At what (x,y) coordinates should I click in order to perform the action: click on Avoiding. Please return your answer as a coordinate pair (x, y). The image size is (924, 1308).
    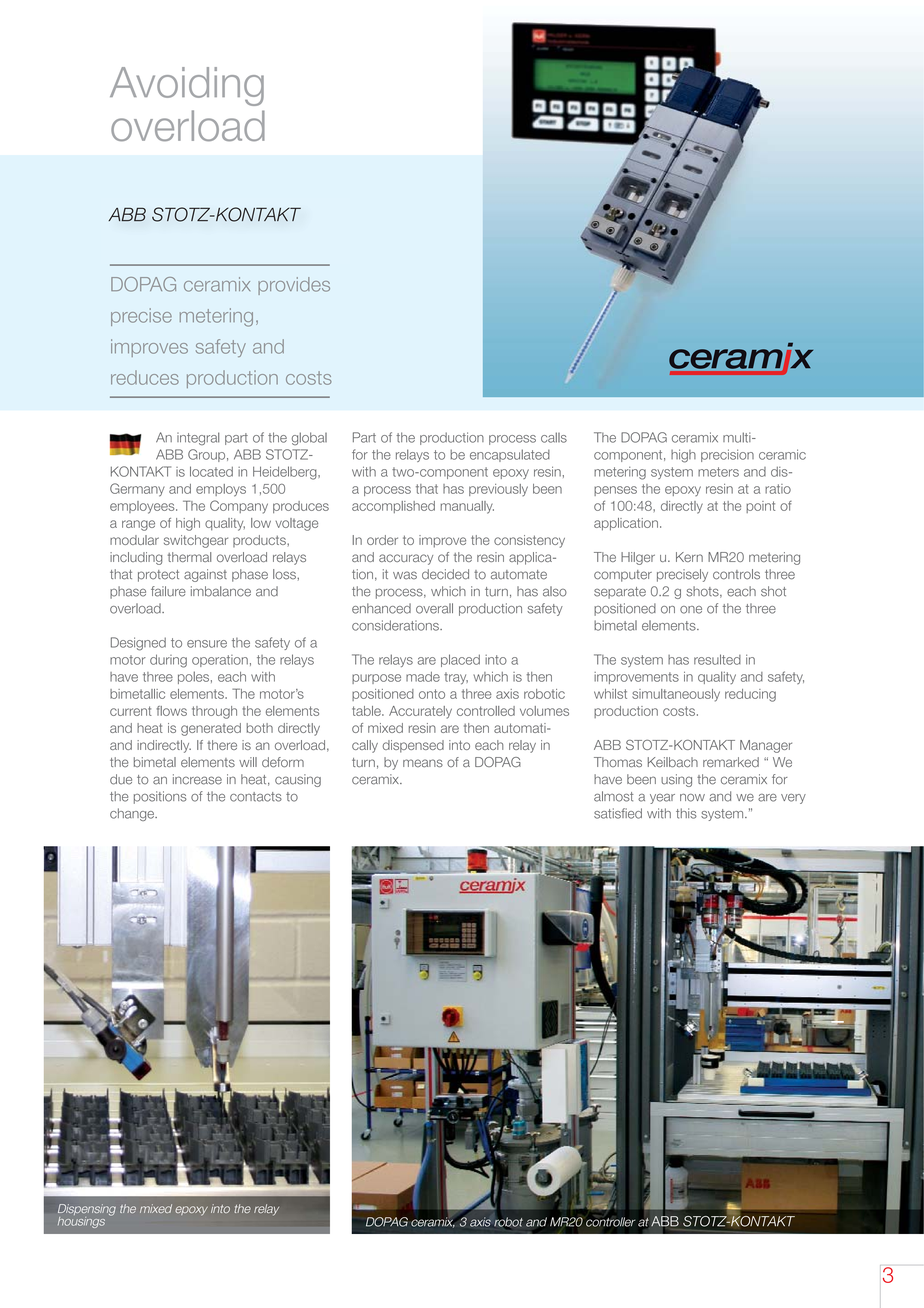
    Looking at the image, I should click on (187, 86).
